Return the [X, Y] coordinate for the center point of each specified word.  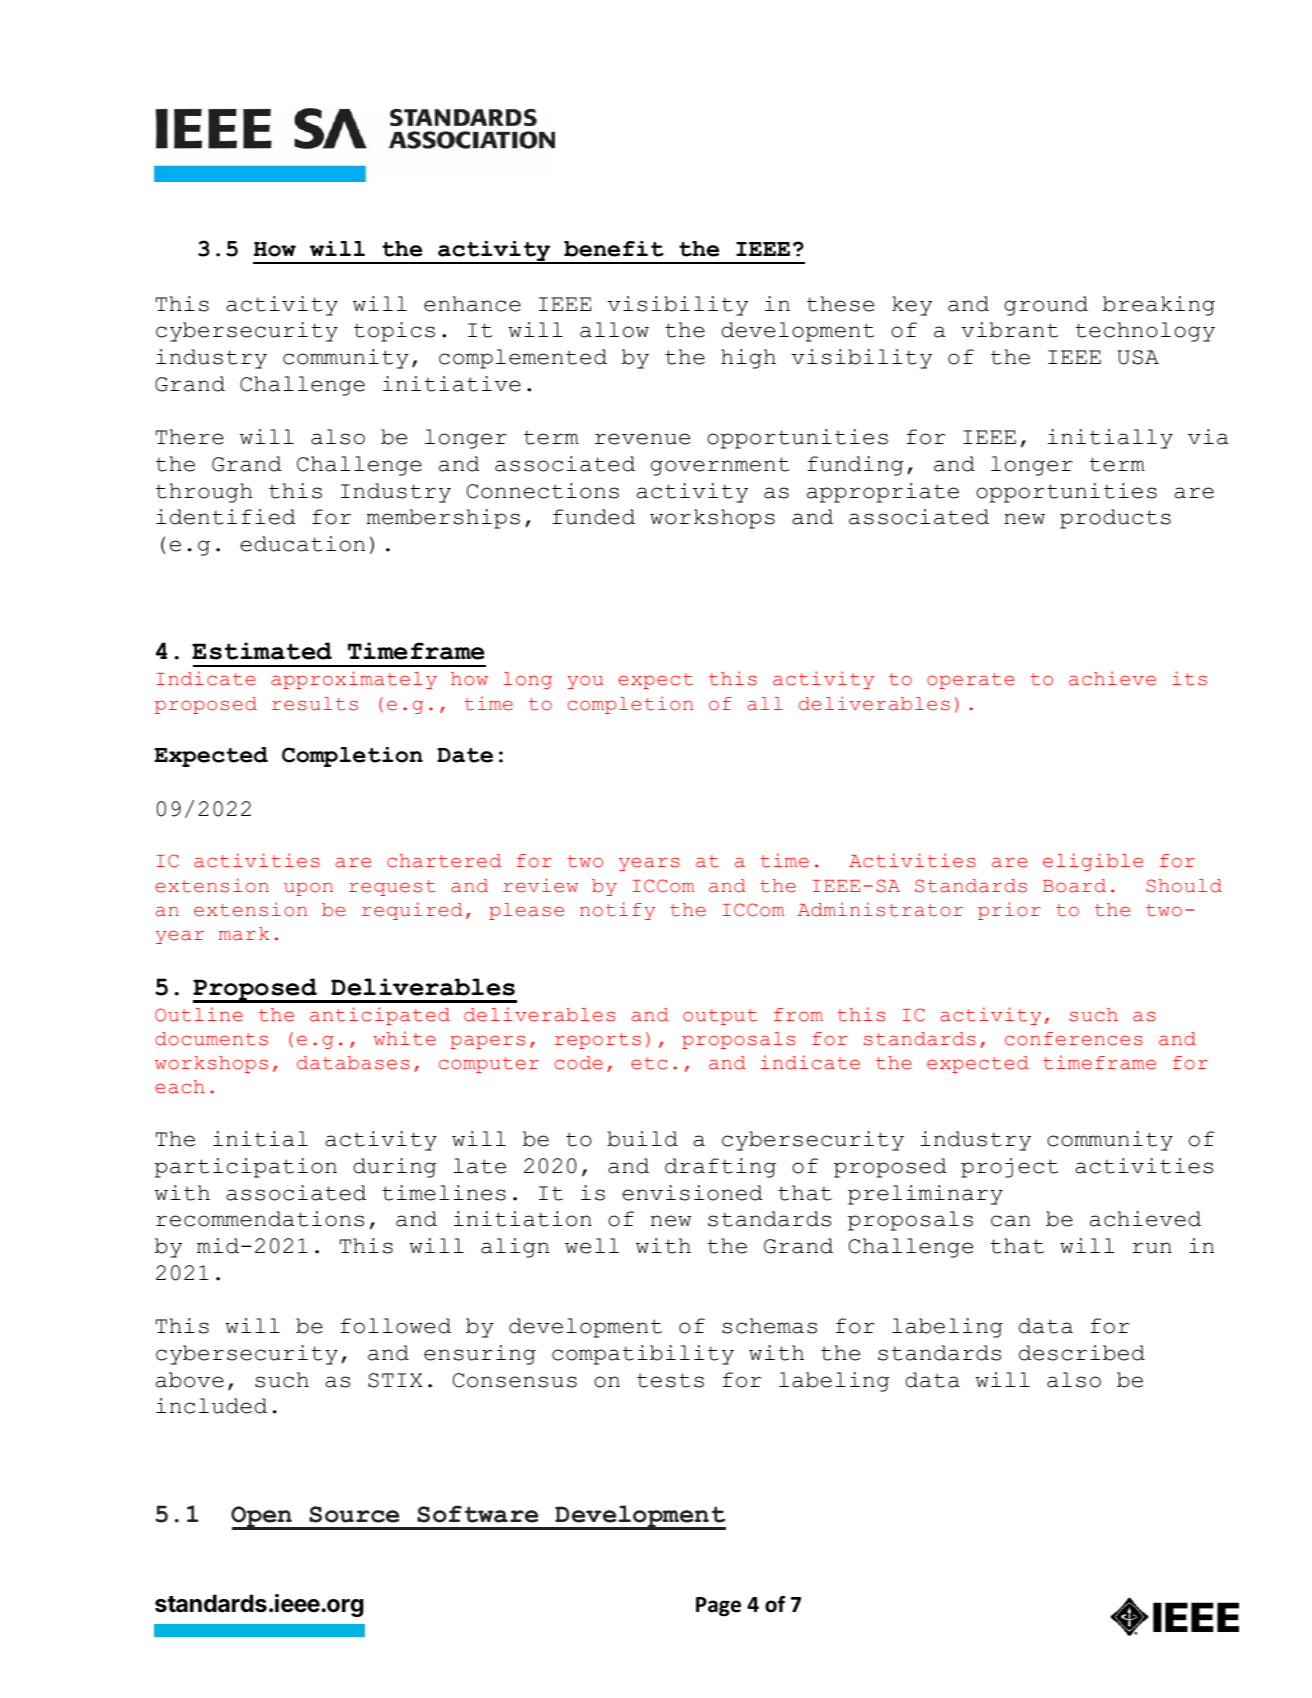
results [315, 704]
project [1009, 1168]
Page [718, 1607]
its [1189, 678]
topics [394, 332]
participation [246, 1168]
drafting [720, 1168]
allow [614, 330]
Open [263, 1518]
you [585, 682]
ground [1046, 306]
